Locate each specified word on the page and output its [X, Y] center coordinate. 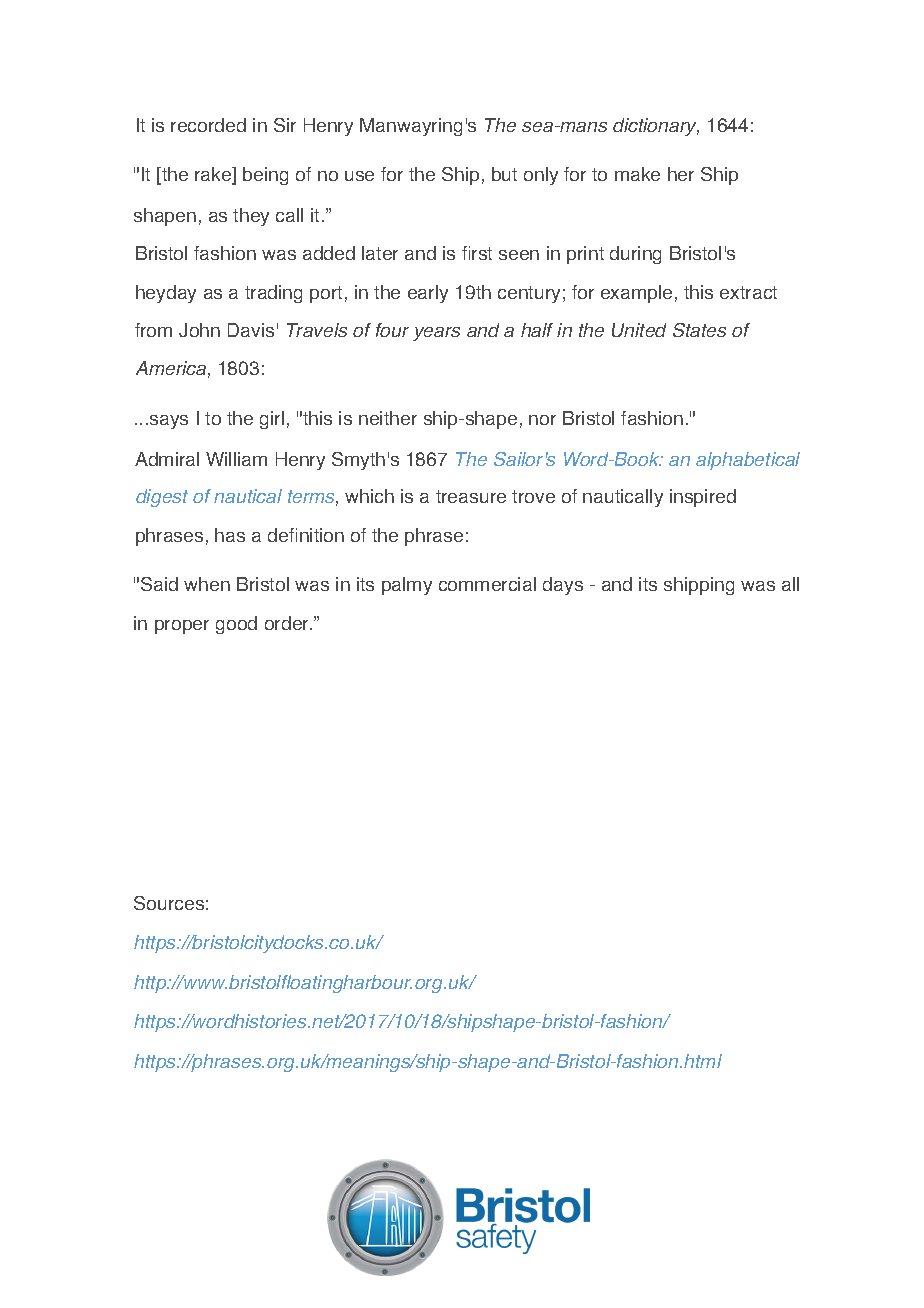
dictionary [656, 127]
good [236, 625]
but [504, 174]
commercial [487, 584]
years [436, 334]
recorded [208, 125]
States [699, 330]
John [199, 330]
